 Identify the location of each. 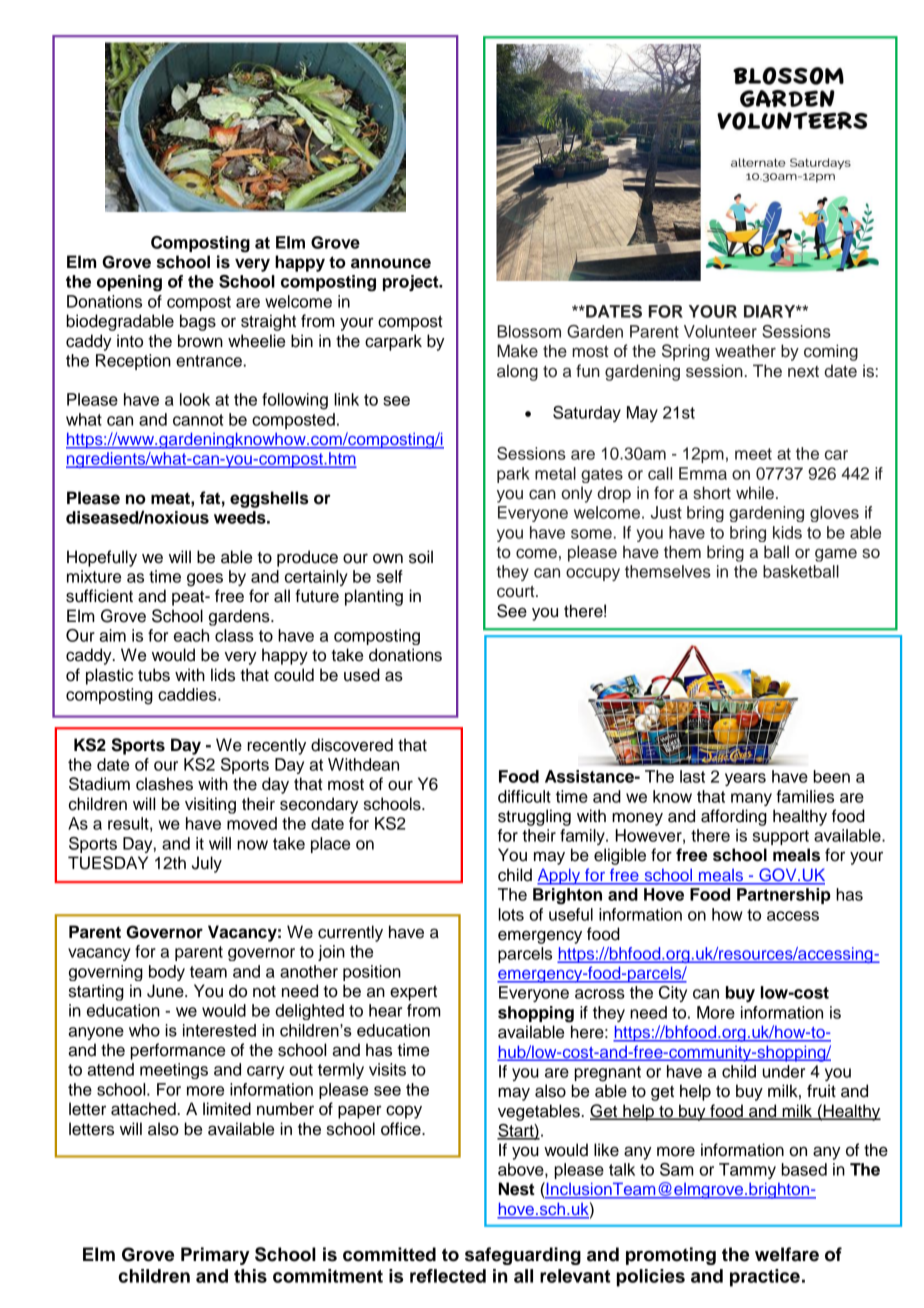
(191, 635).
